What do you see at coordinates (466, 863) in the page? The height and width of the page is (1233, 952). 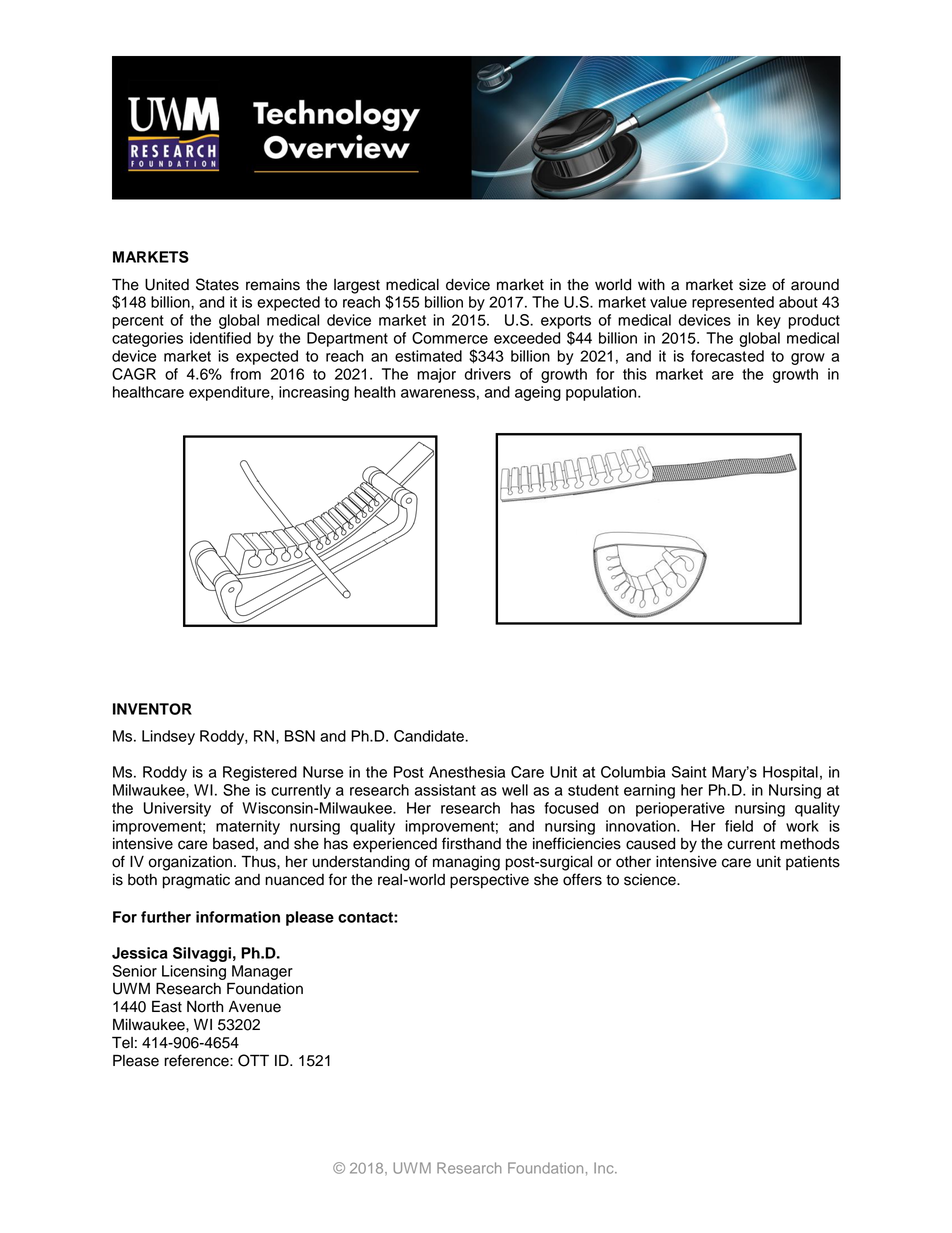 I see `managing` at bounding box center [466, 863].
